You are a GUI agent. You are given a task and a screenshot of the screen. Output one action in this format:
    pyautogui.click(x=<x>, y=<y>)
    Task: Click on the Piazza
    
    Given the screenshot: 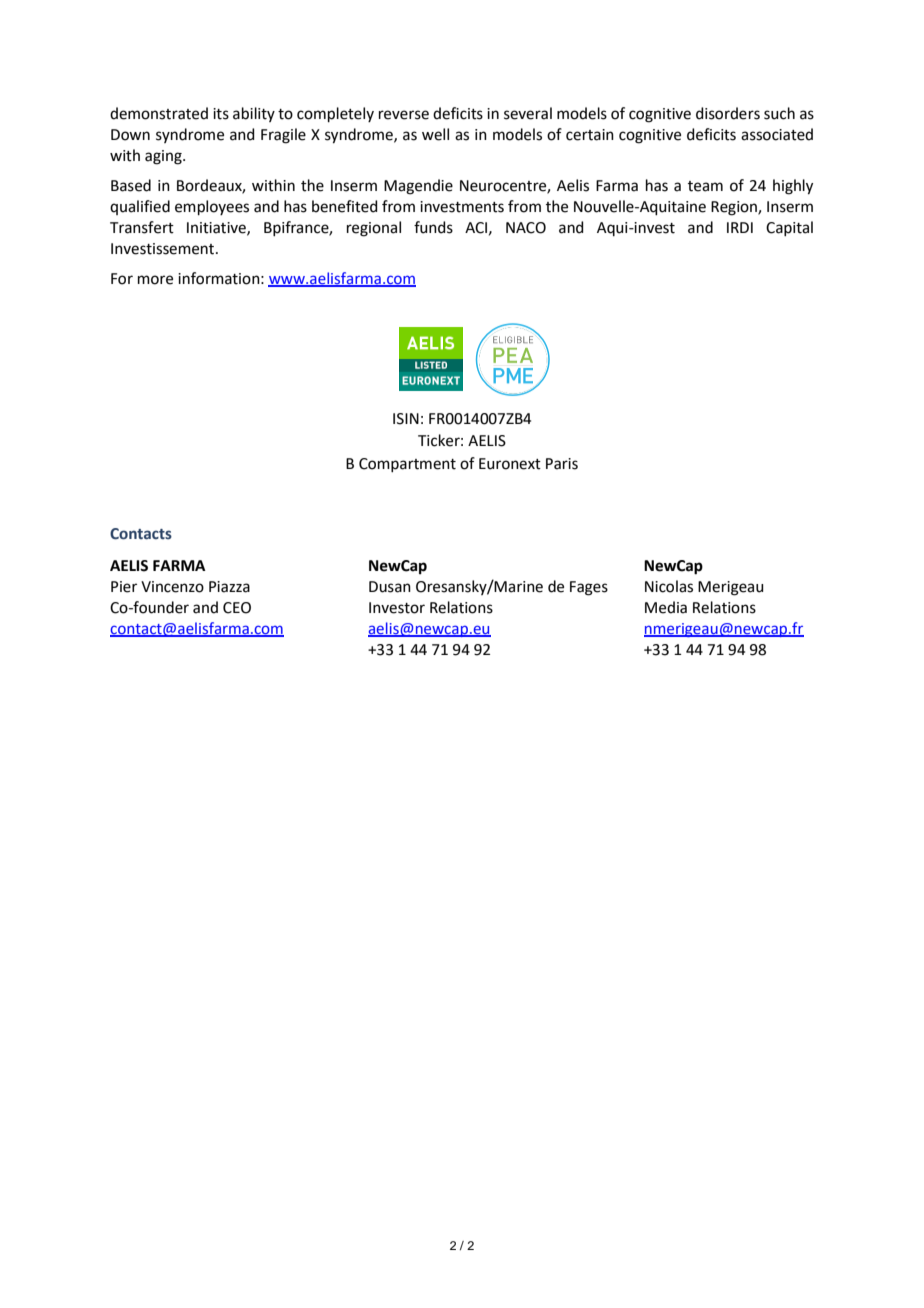 What is the action you would take?
    pyautogui.click(x=229, y=587)
